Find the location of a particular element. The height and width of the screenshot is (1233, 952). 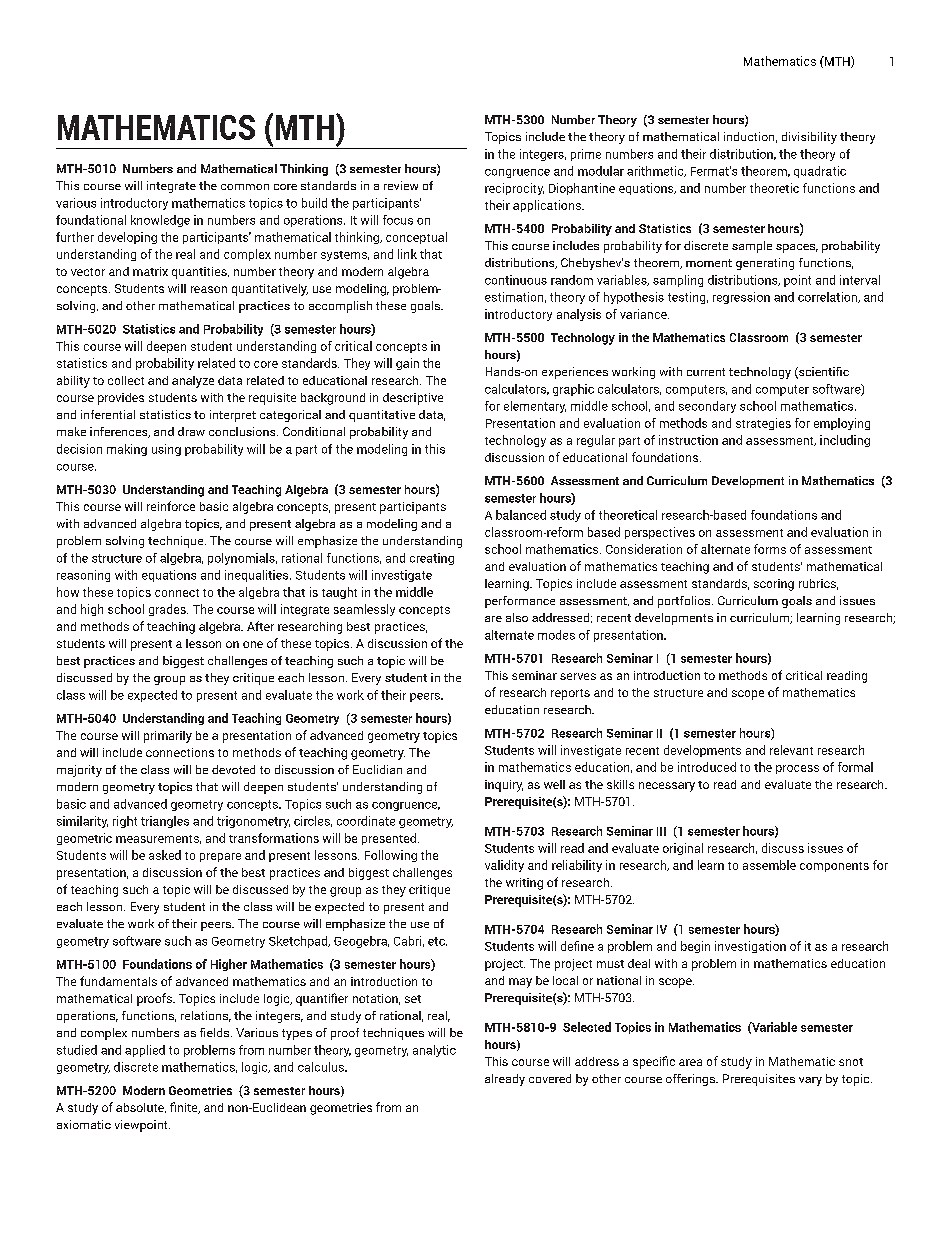

quadratic is located at coordinates (820, 172).
